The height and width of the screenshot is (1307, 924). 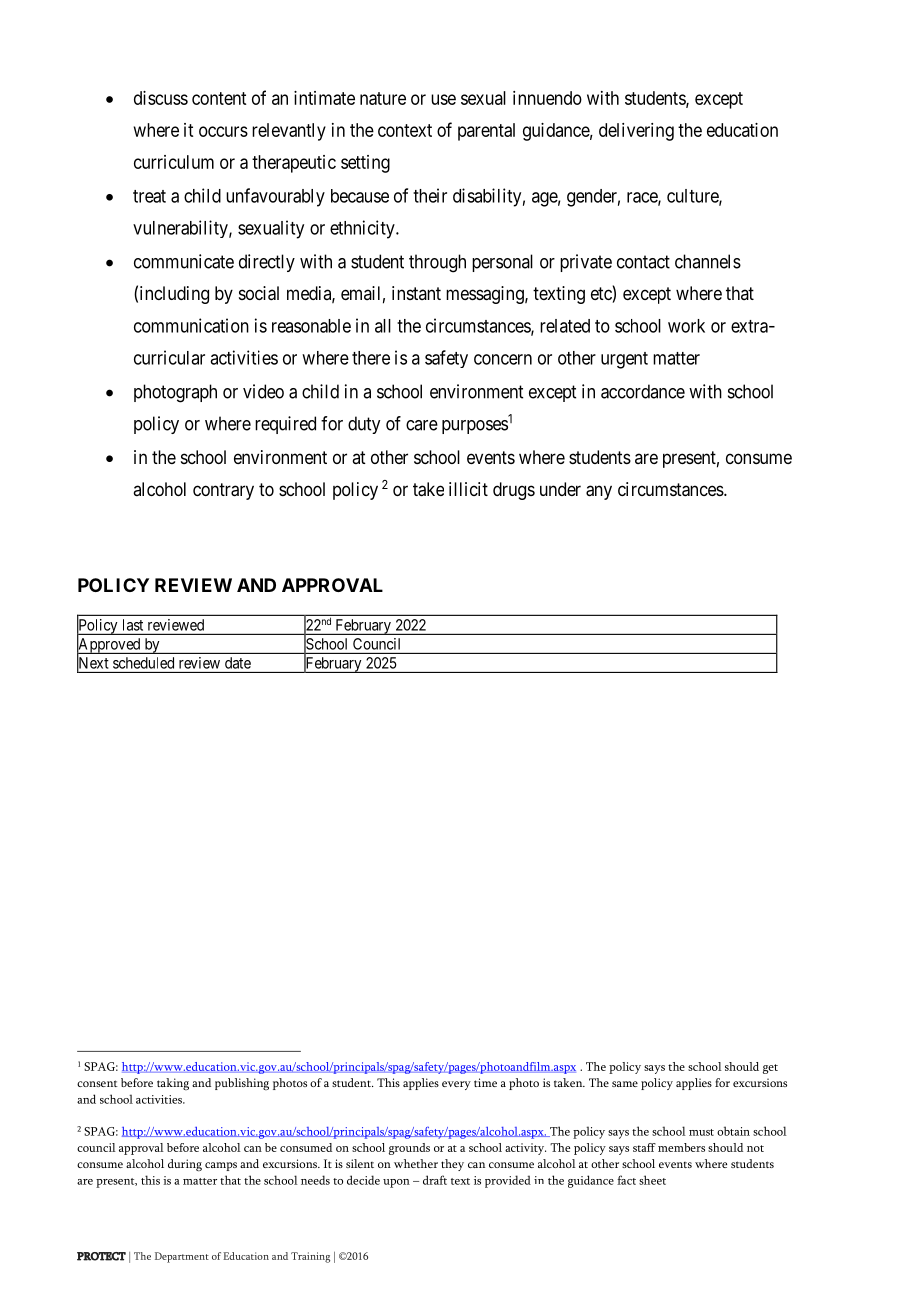 I want to click on sheet, so click(x=652, y=1180).
